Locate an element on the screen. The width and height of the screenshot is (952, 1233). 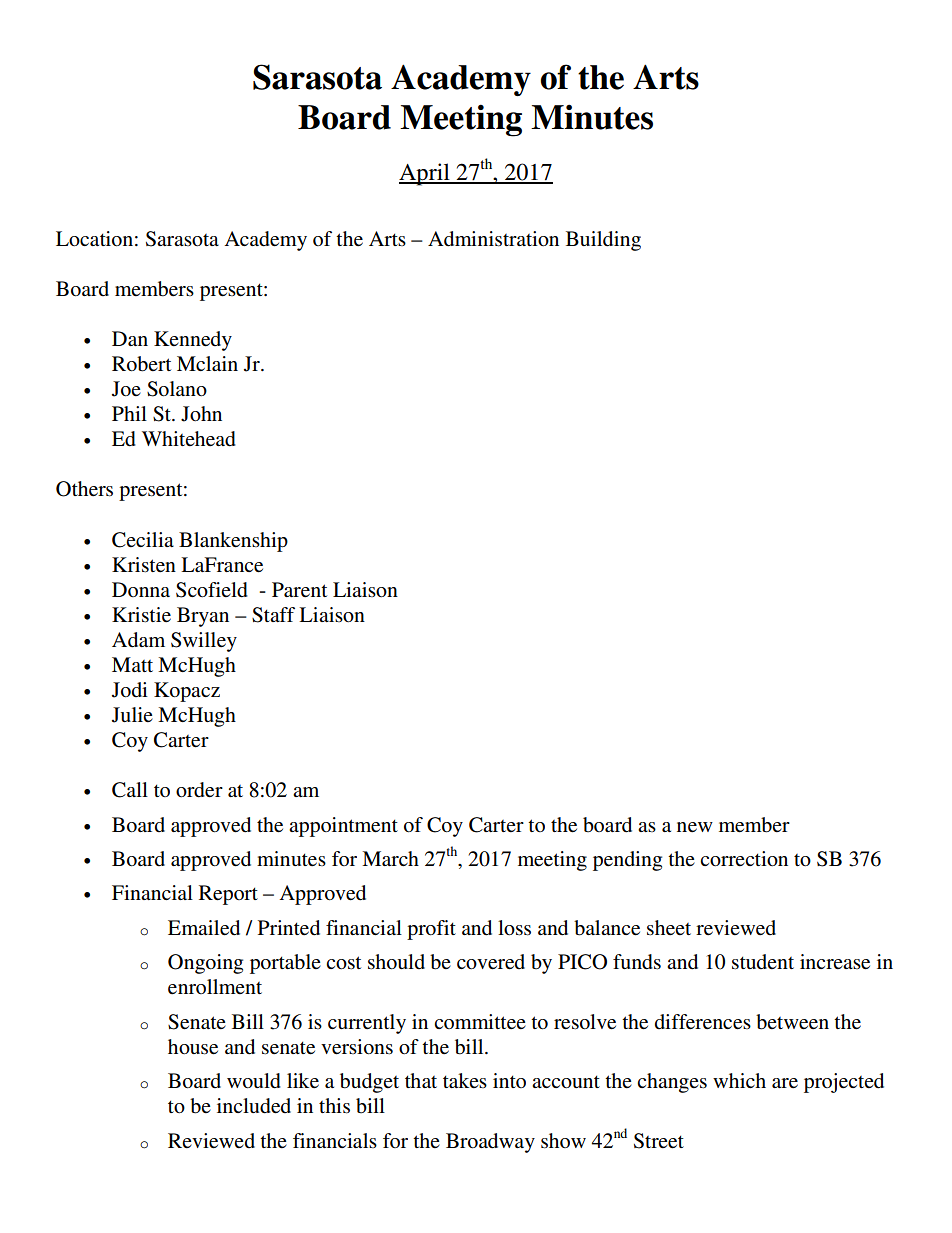
Administration is located at coordinates (493, 239).
